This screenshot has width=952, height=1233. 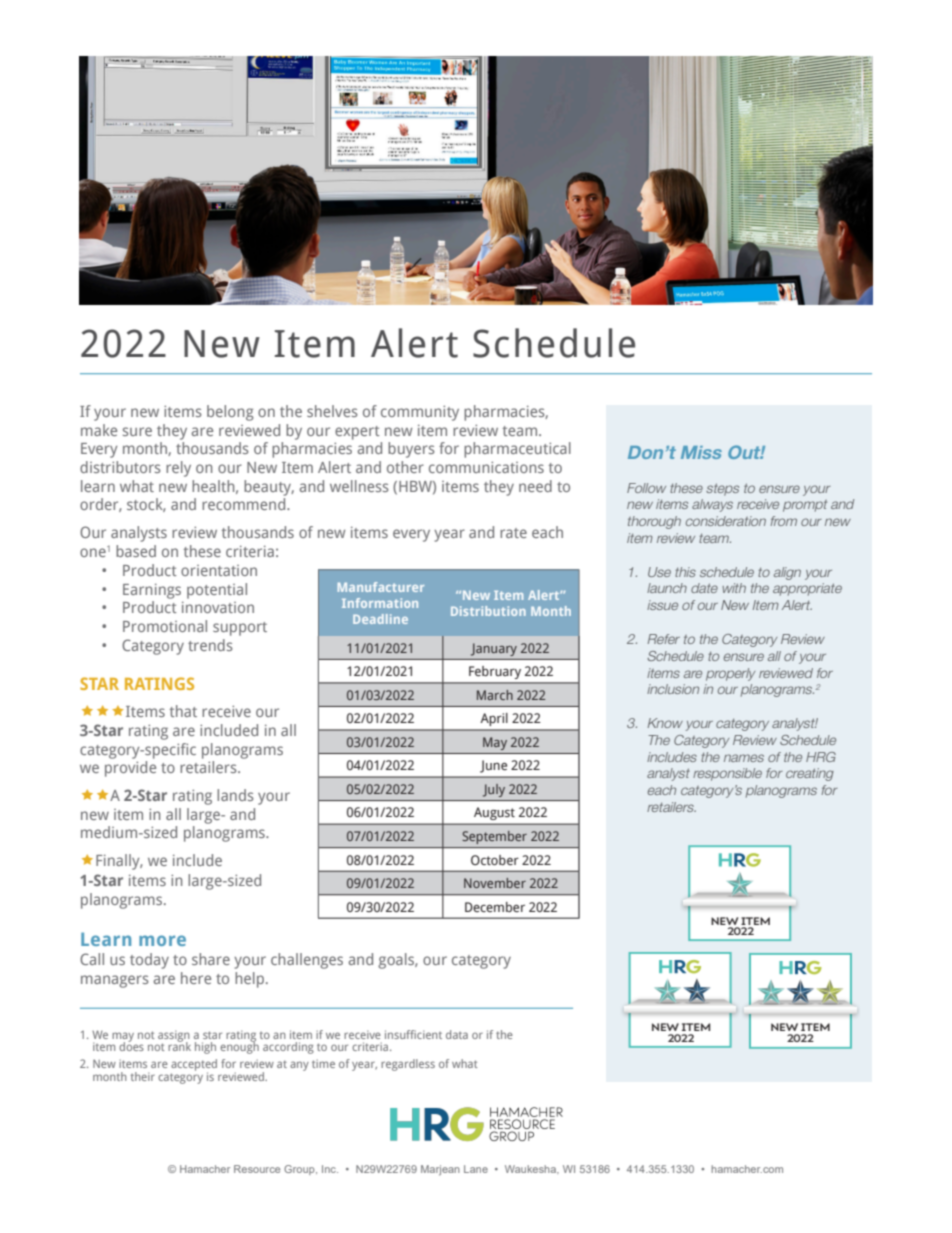 I want to click on December, so click(x=495, y=907).
